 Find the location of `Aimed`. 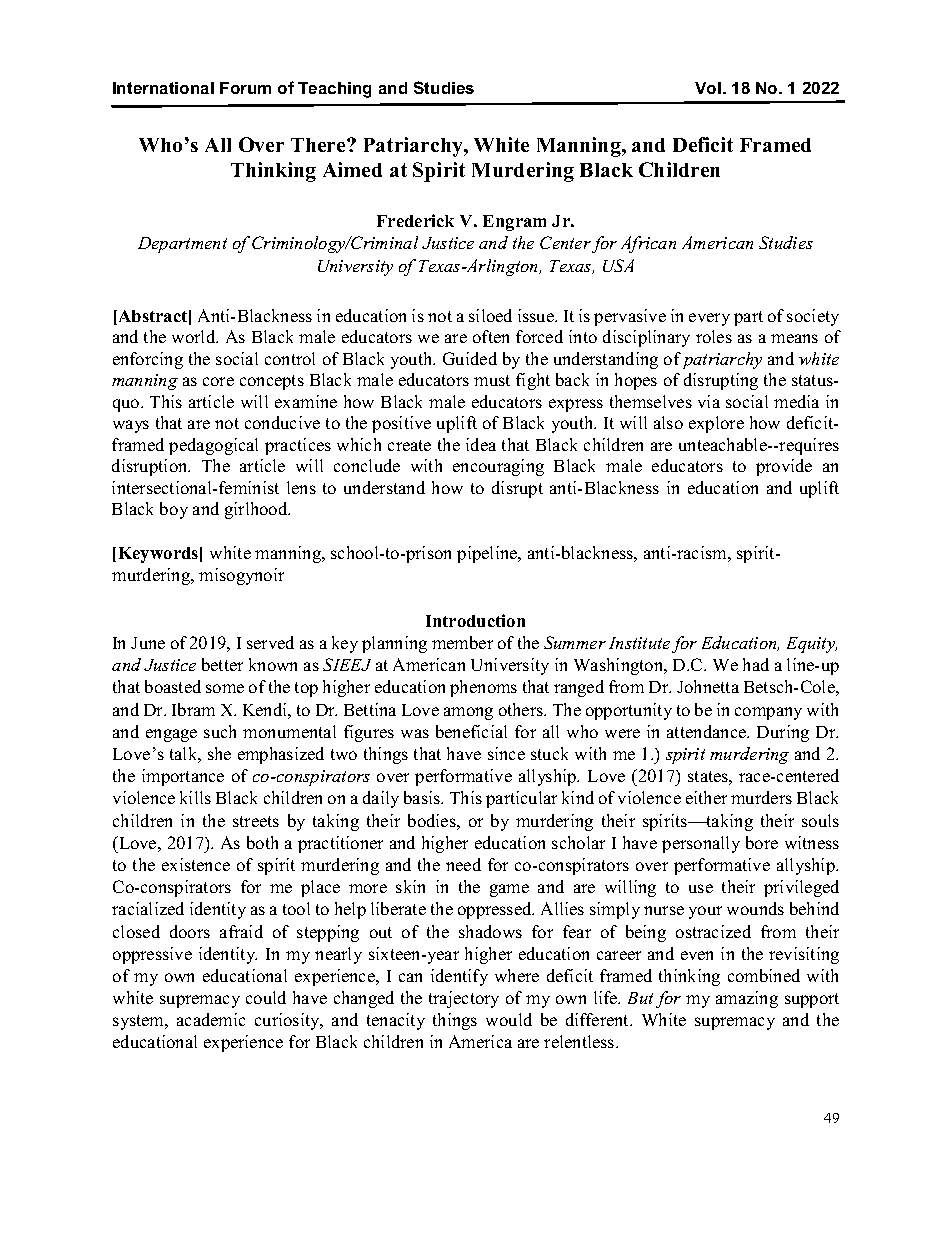

Aimed is located at coordinates (352, 169).
